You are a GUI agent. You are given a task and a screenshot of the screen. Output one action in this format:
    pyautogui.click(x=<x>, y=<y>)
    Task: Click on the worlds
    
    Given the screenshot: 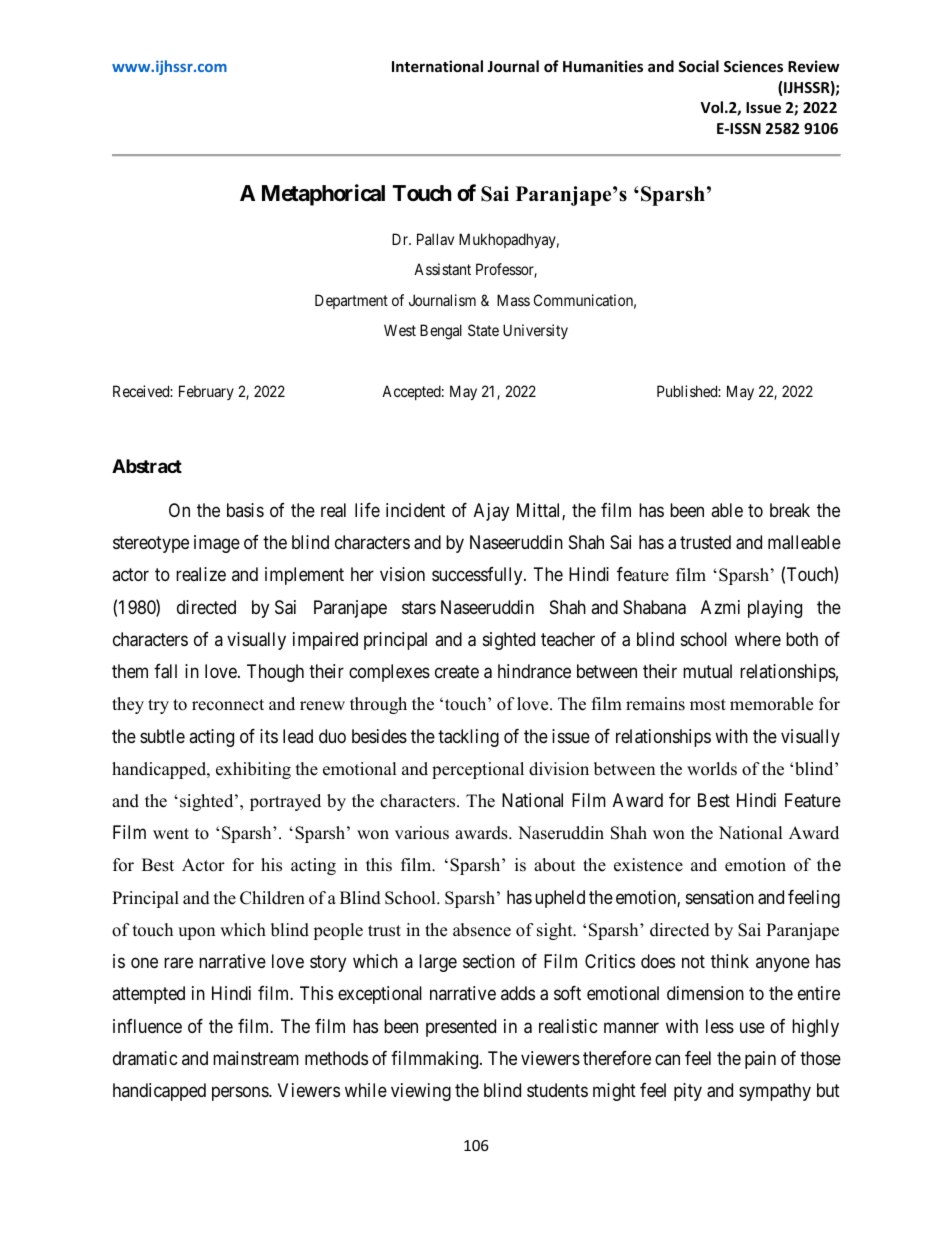 What is the action you would take?
    pyautogui.click(x=712, y=769)
